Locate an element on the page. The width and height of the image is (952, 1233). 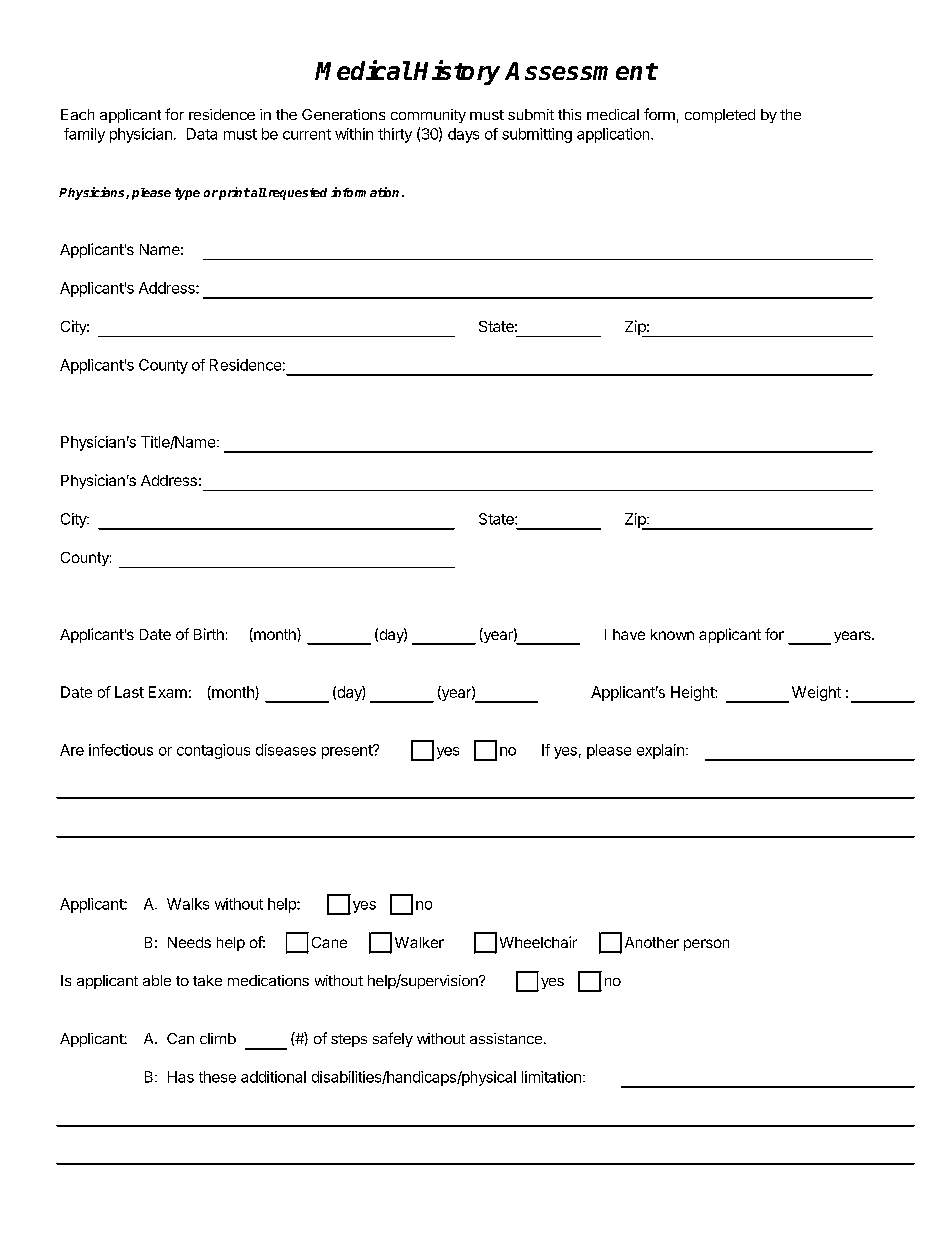
Data is located at coordinates (202, 134).
